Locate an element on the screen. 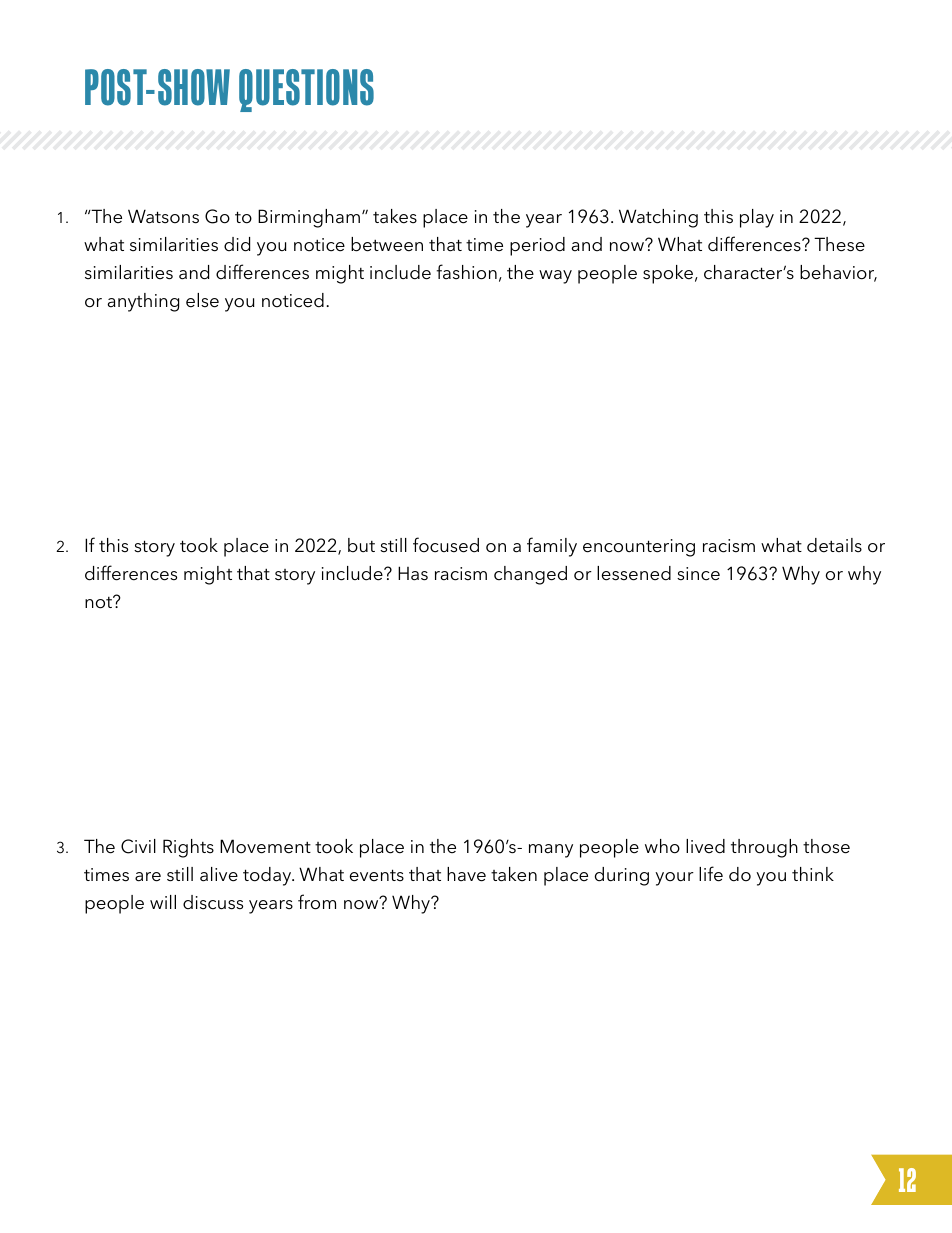 Image resolution: width=952 pixels, height=1233 pixels. life is located at coordinates (711, 874).
